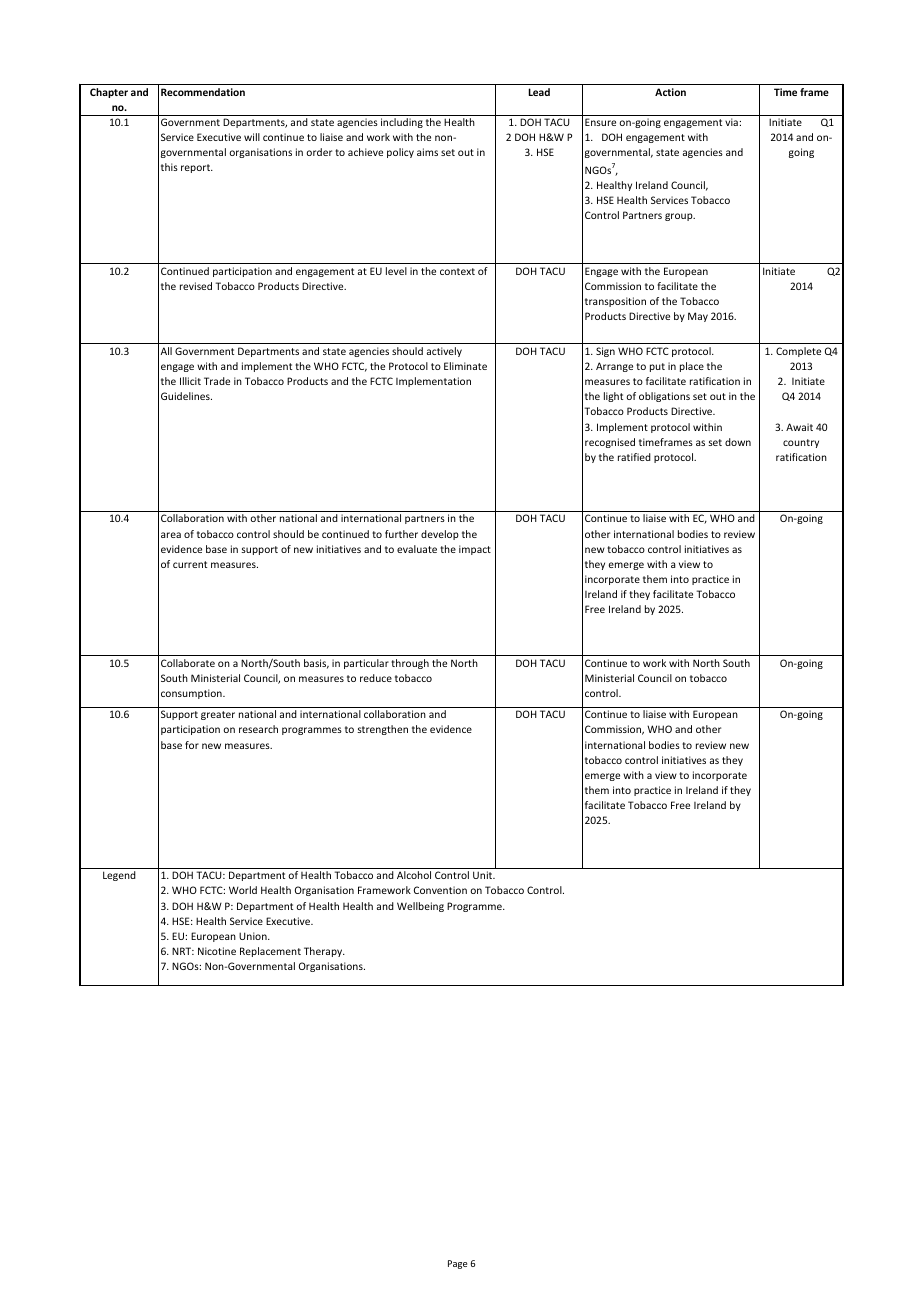 This page has width=924, height=1308. Describe the element at coordinates (190, 381) in the page. I see `Illicit` at that location.
